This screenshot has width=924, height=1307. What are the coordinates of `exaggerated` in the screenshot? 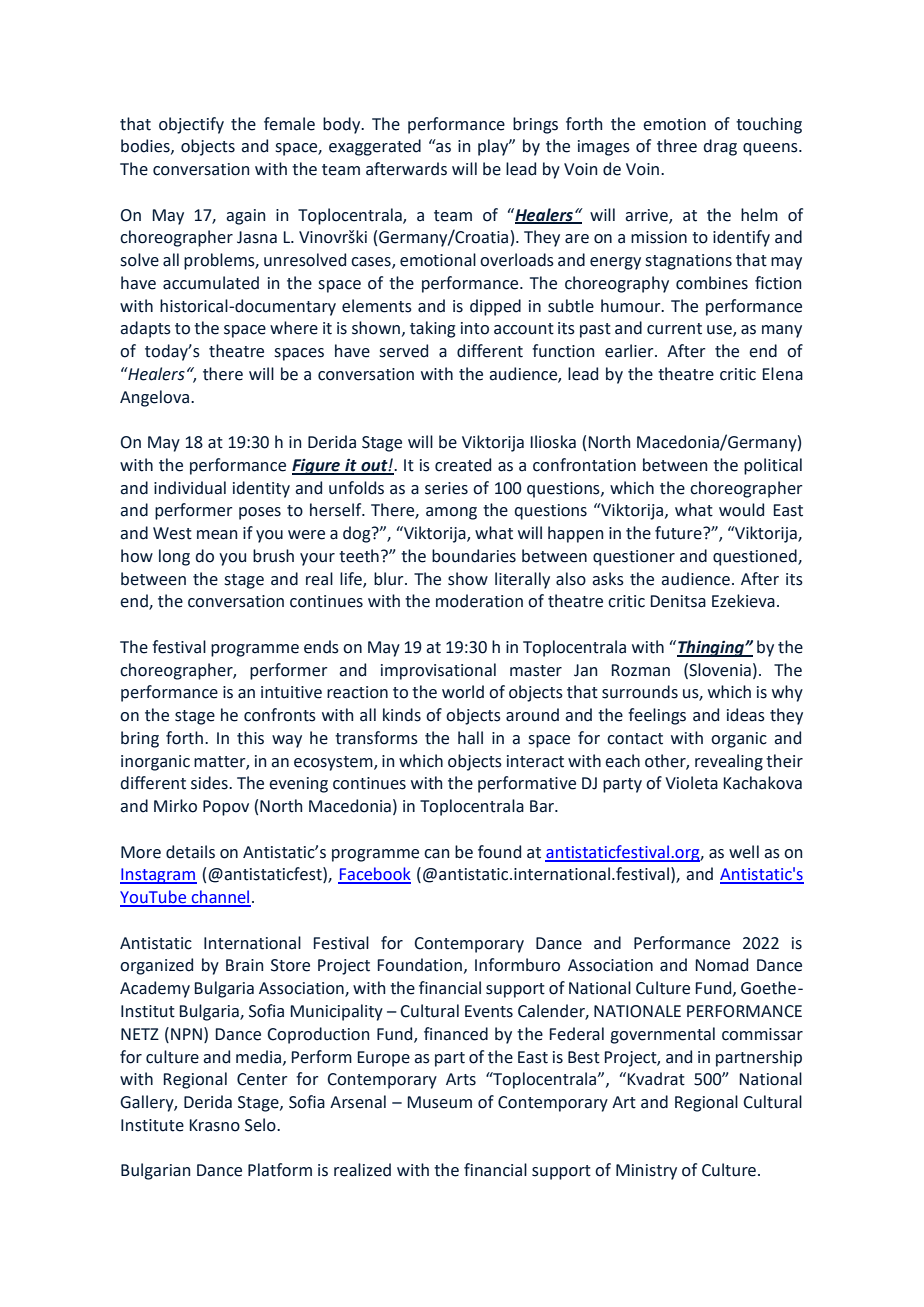 It's located at (375, 147).
